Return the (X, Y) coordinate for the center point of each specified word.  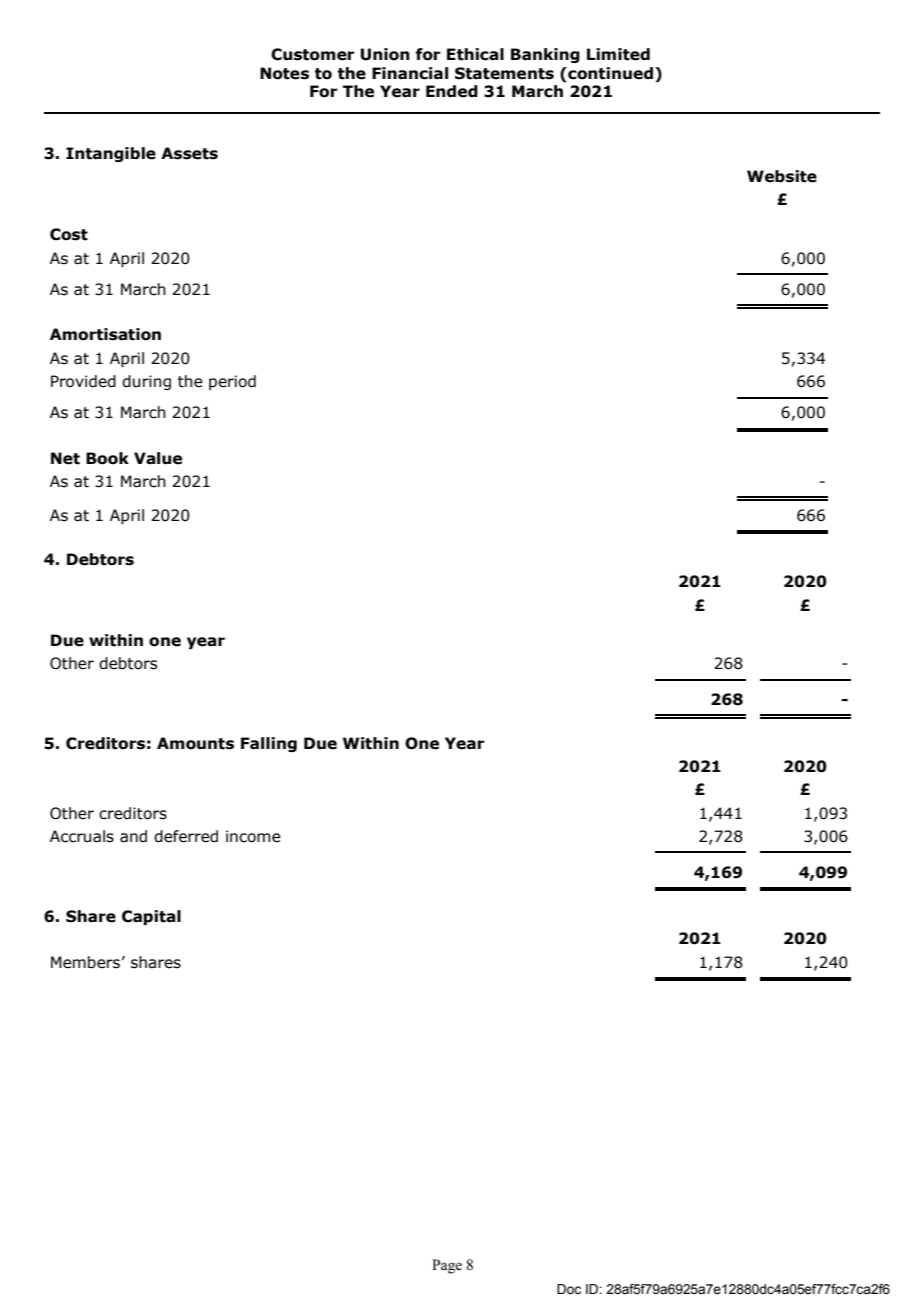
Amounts (195, 743)
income (253, 836)
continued (611, 73)
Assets (189, 153)
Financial (410, 73)
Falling (269, 744)
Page (447, 1266)
